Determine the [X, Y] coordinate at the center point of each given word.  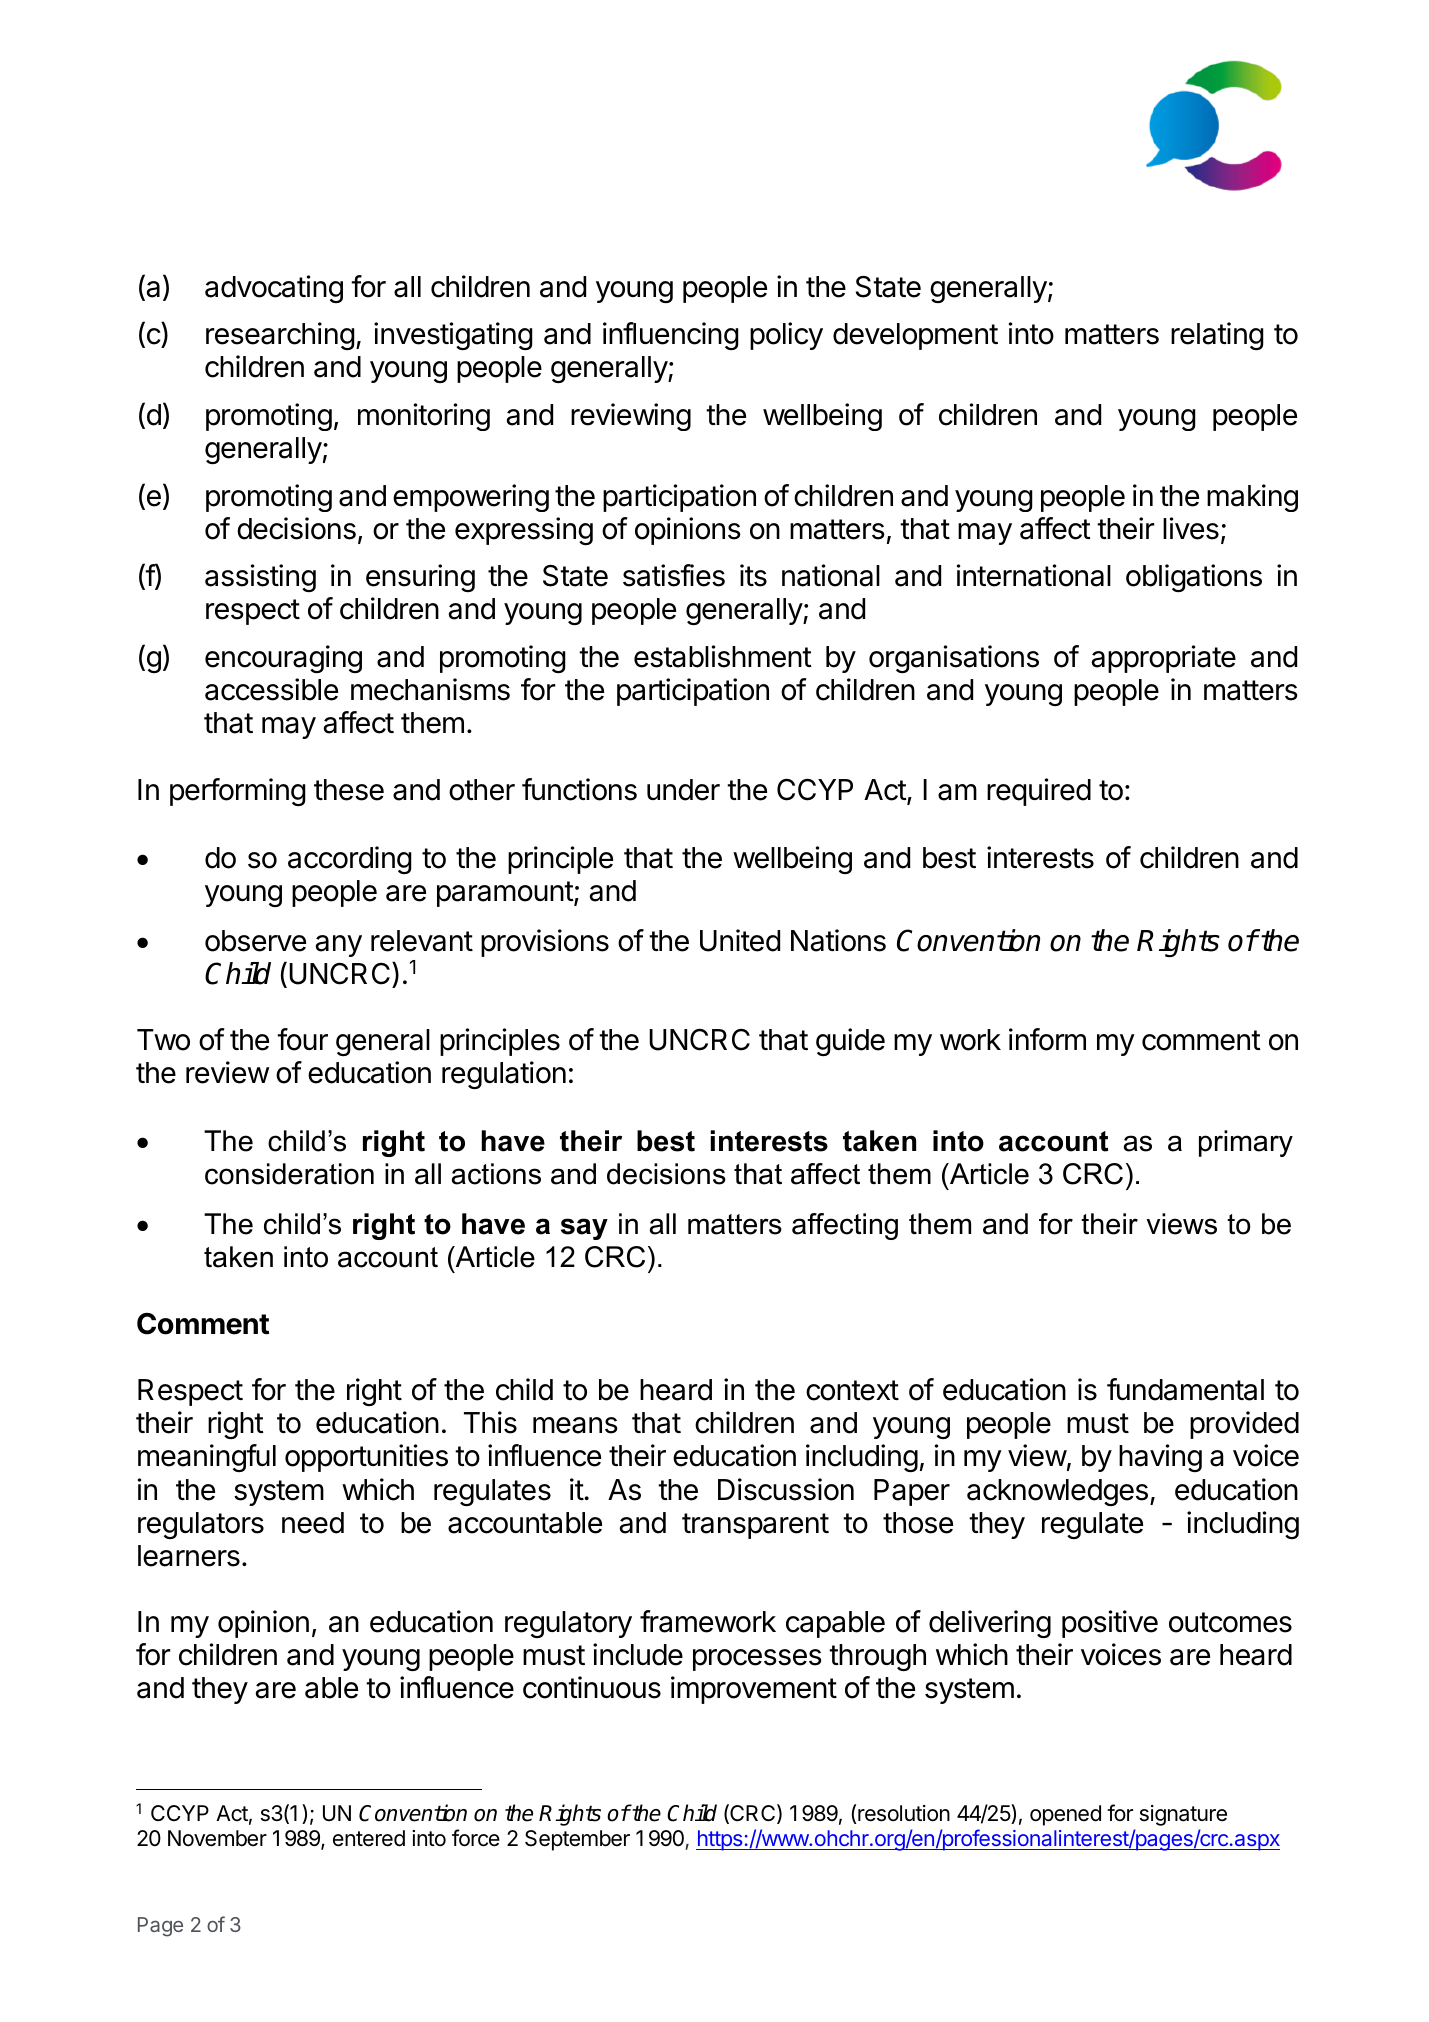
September [577, 1840]
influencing [671, 336]
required [1039, 792]
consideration [289, 1174]
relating [1217, 336]
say [584, 1229]
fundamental [1185, 1389]
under [683, 790]
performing [238, 792]
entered [369, 1838]
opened [1065, 1815]
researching [280, 336]
